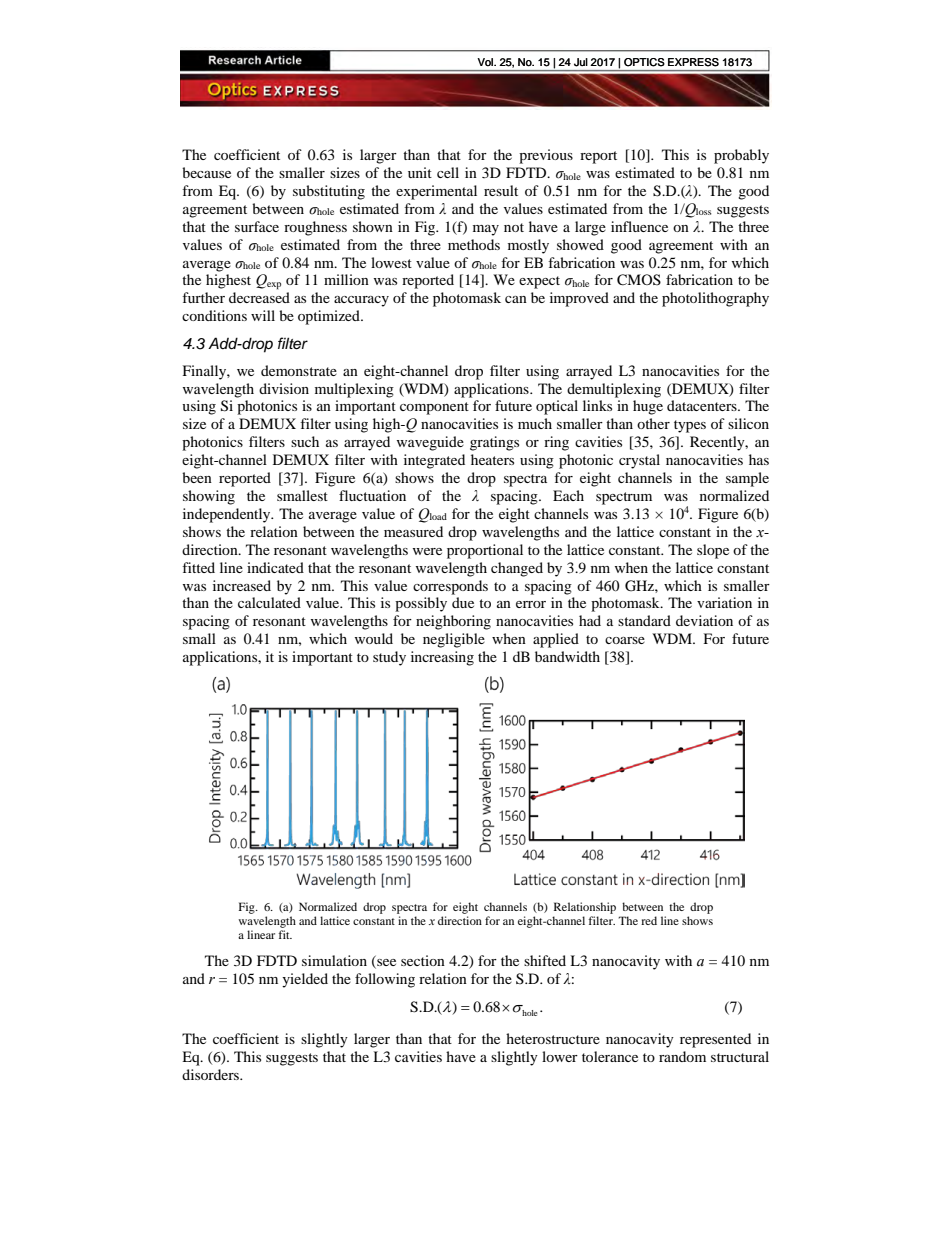 Image resolution: width=952 pixels, height=1233 pixels. What do you see at coordinates (442, 658) in the image?
I see `increasing` at bounding box center [442, 658].
